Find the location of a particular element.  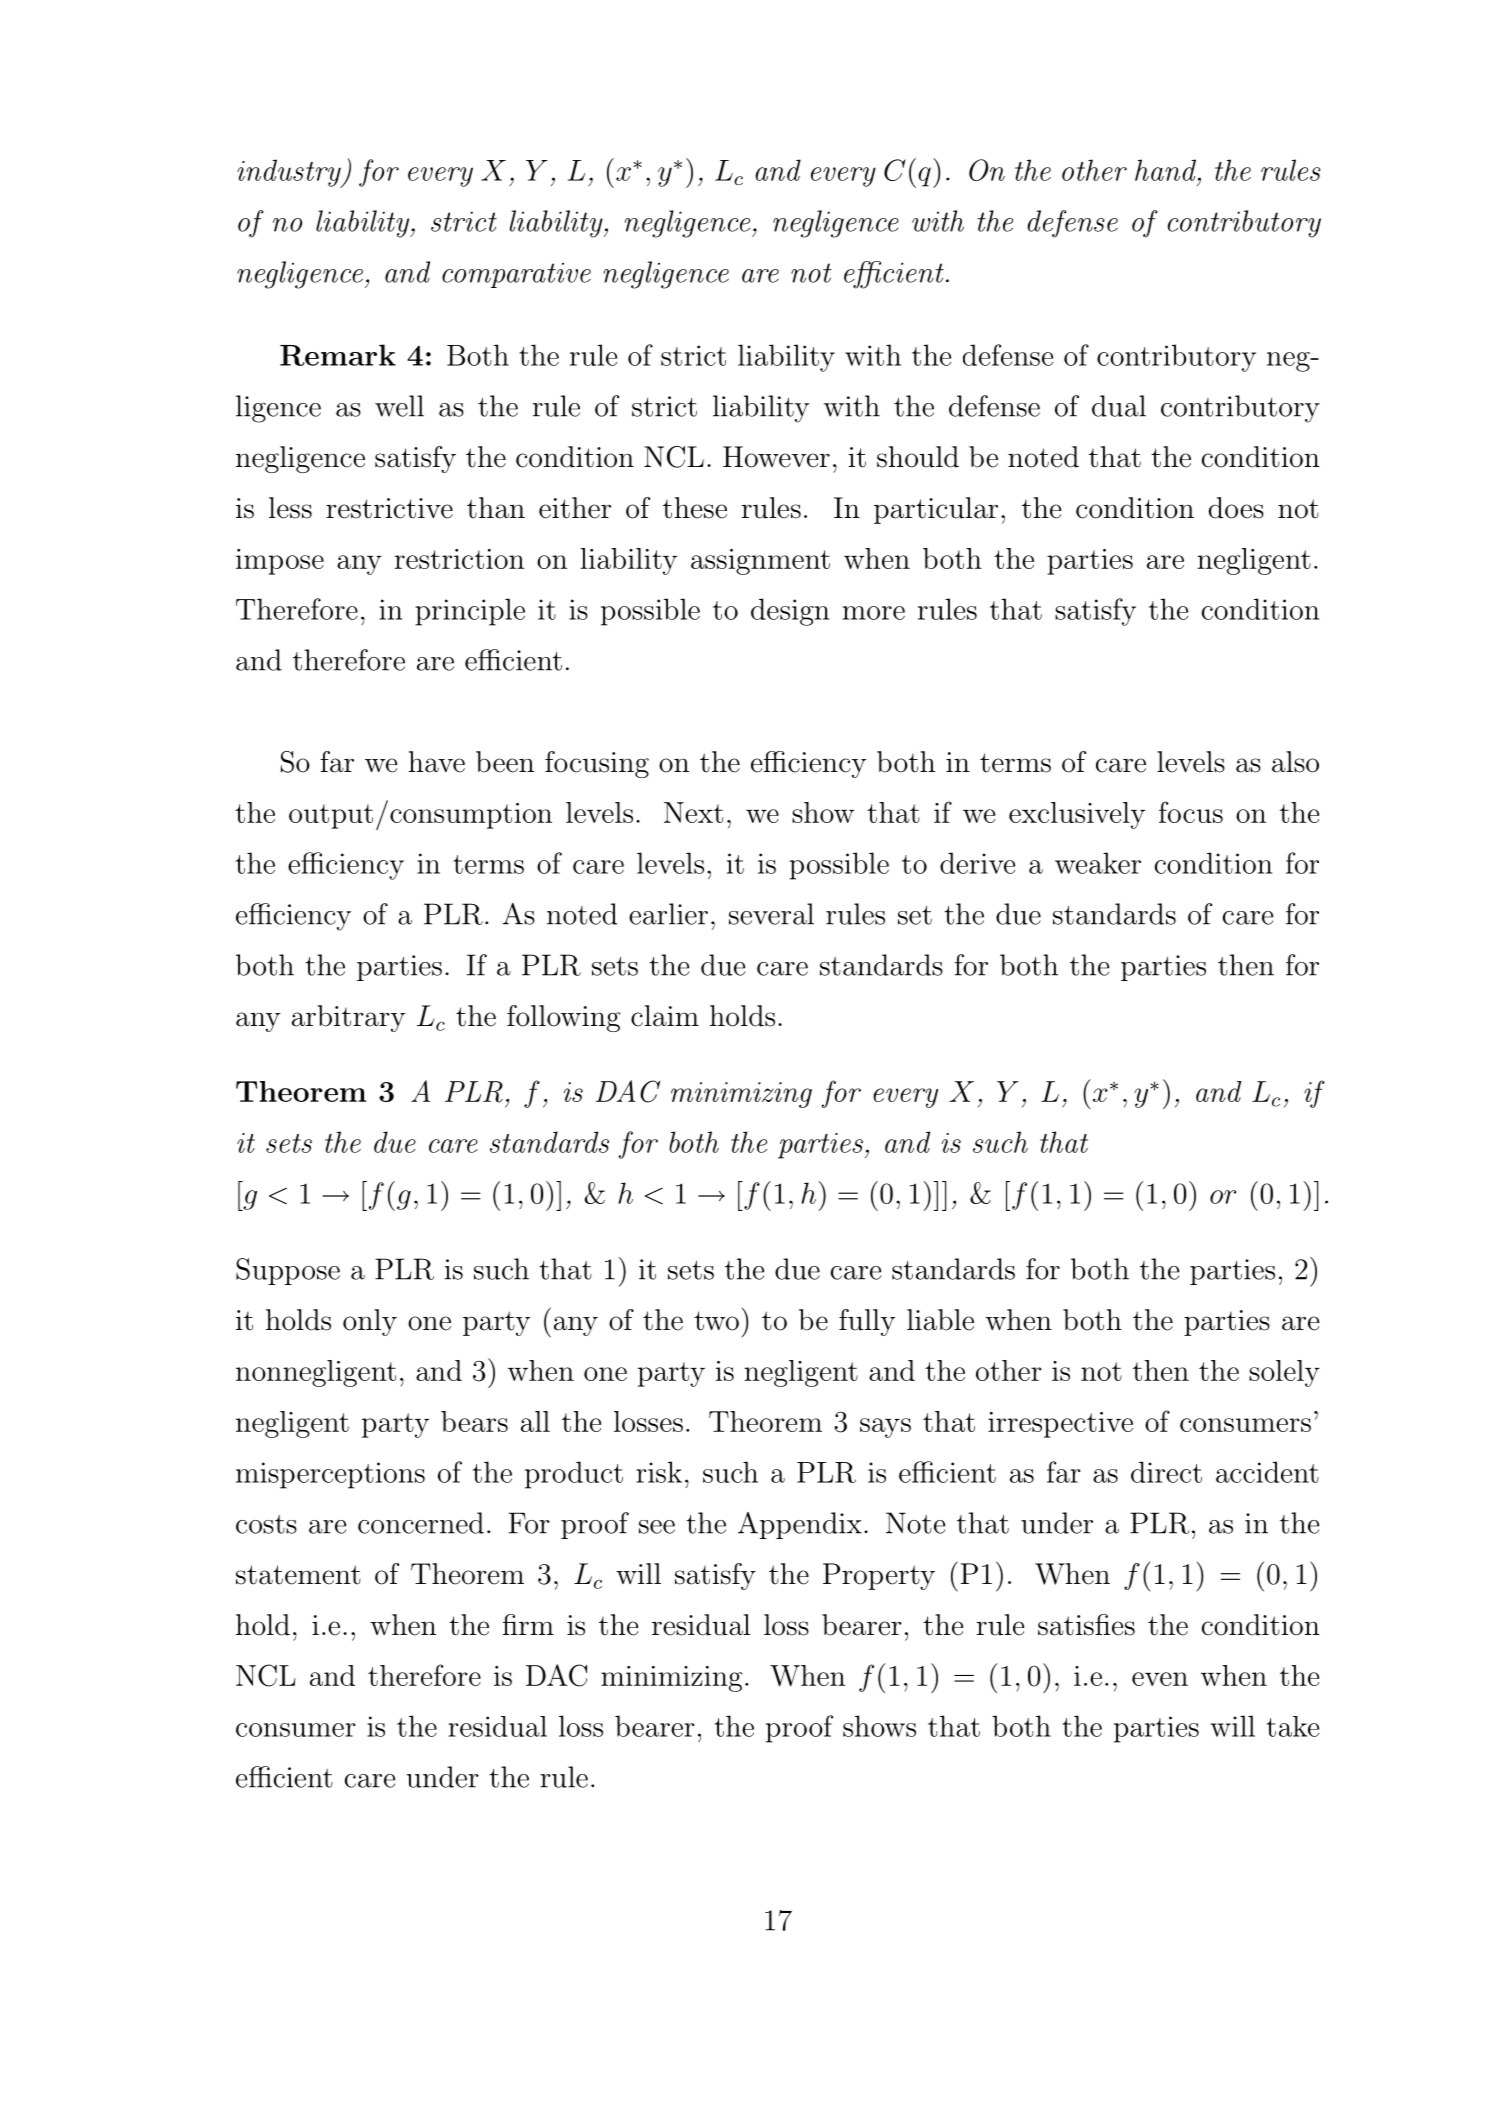

several is located at coordinates (771, 914).
